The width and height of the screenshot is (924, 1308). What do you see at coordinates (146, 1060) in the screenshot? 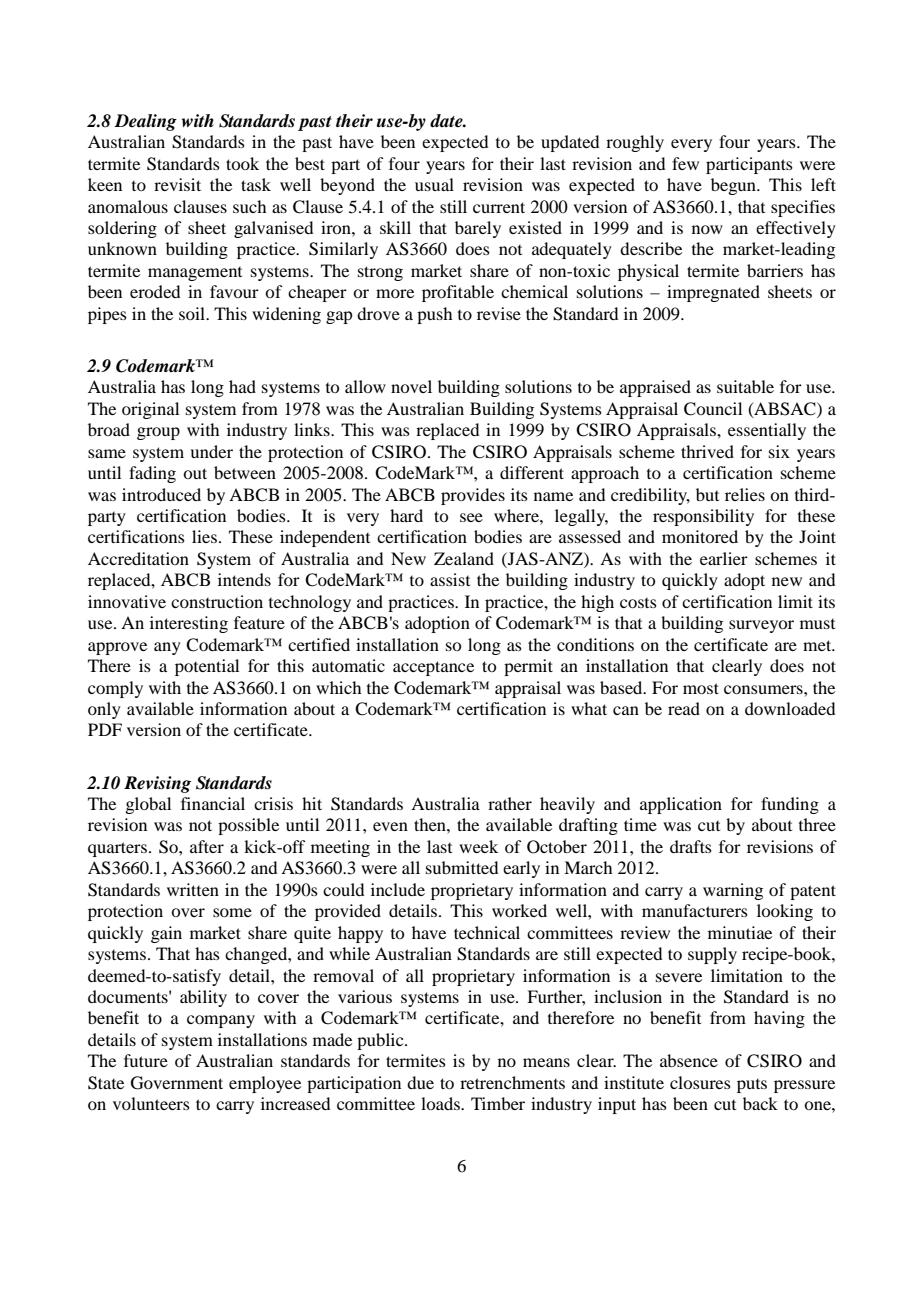
I see `future` at bounding box center [146, 1060].
